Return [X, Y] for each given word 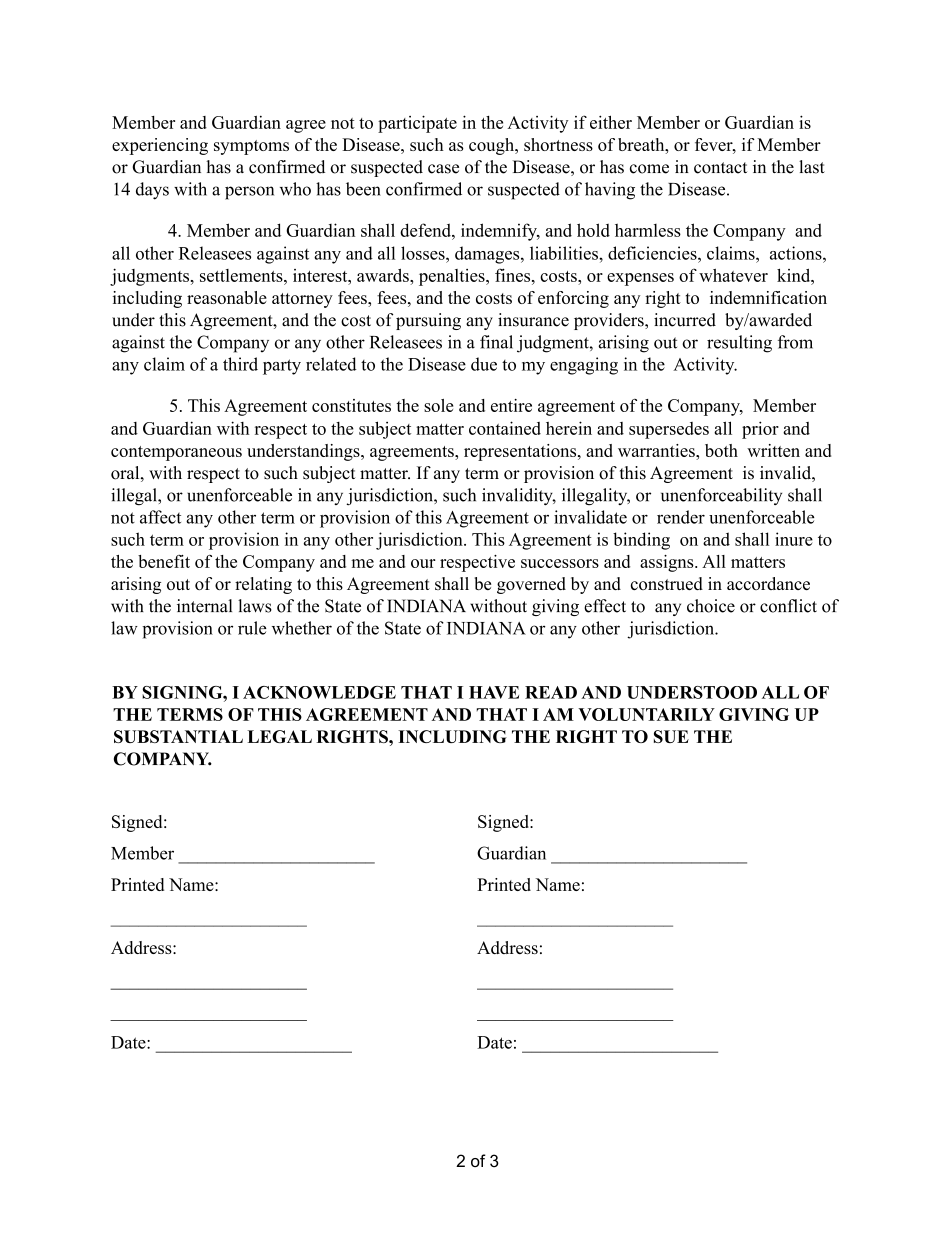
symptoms [251, 147]
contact [720, 168]
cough [492, 146]
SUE [671, 736]
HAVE [494, 692]
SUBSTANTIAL [178, 736]
